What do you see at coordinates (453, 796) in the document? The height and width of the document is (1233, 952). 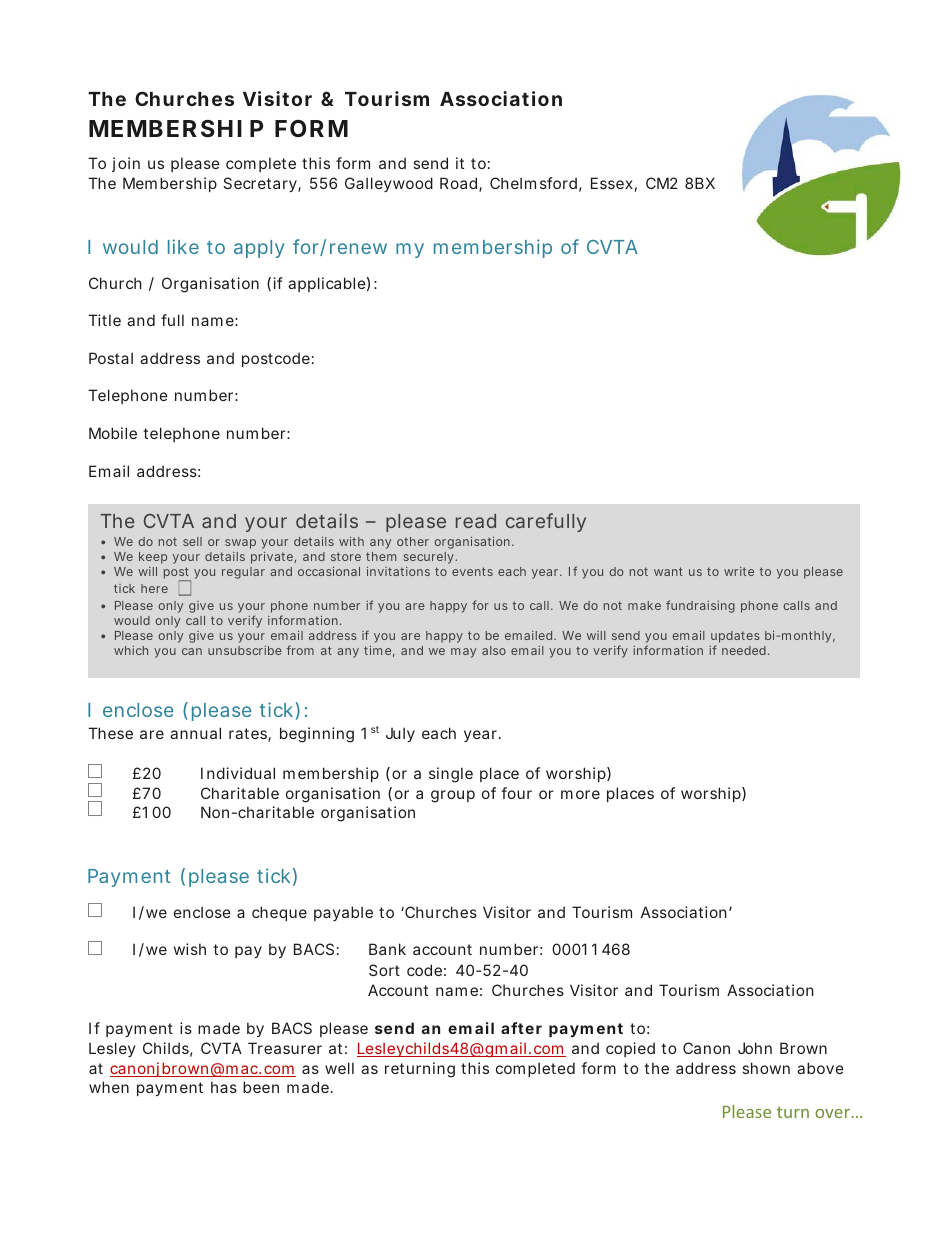 I see `group` at bounding box center [453, 796].
